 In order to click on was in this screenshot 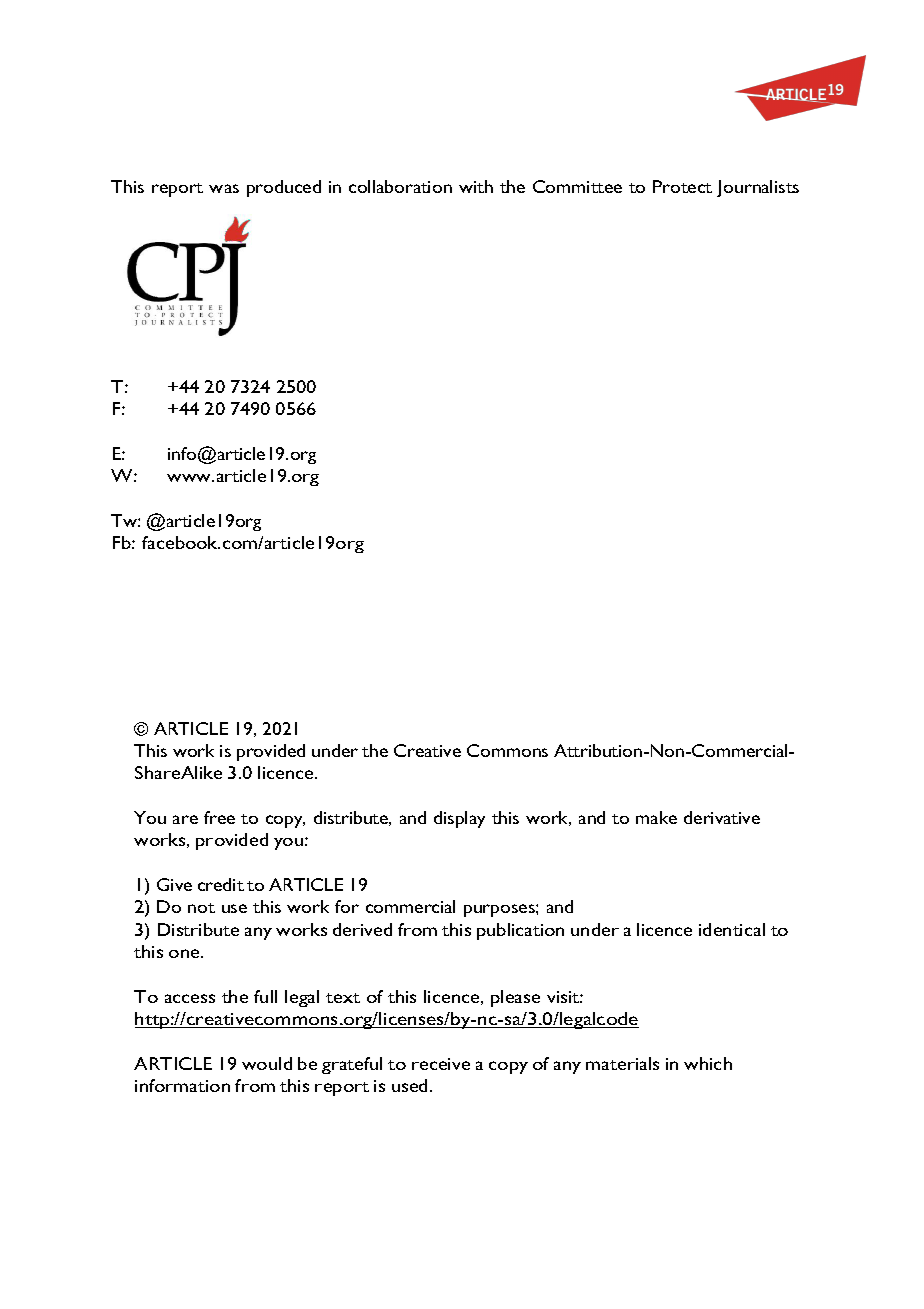, I will do `click(224, 188)`.
